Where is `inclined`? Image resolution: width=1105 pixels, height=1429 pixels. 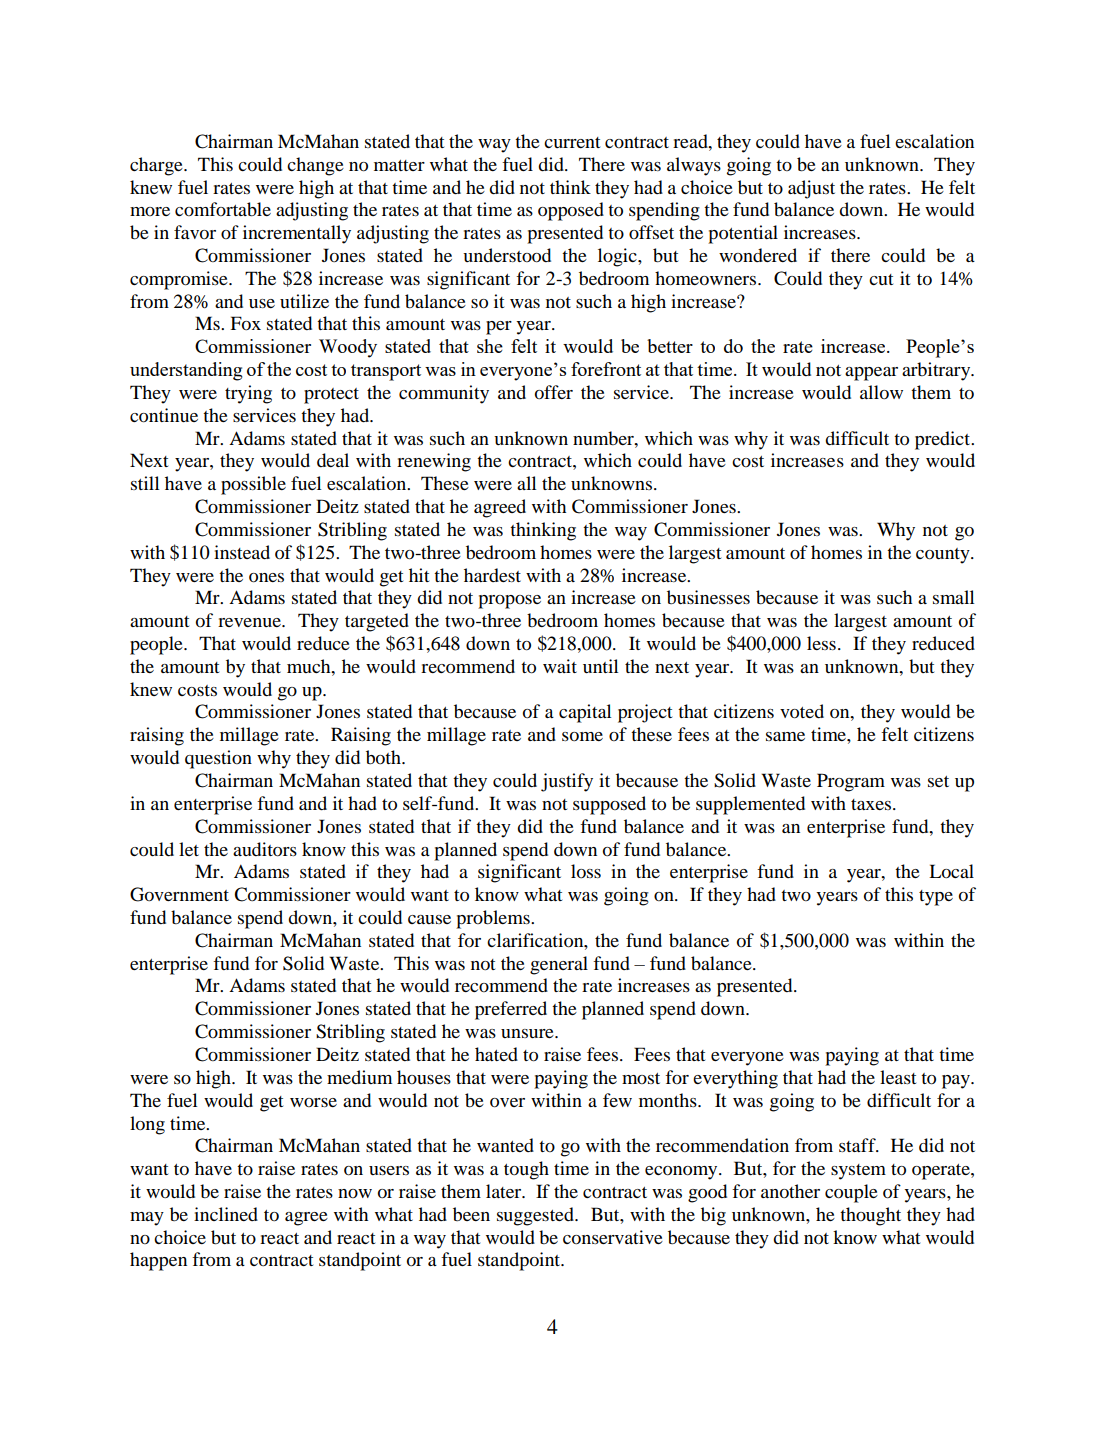
inclined is located at coordinates (226, 1214).
